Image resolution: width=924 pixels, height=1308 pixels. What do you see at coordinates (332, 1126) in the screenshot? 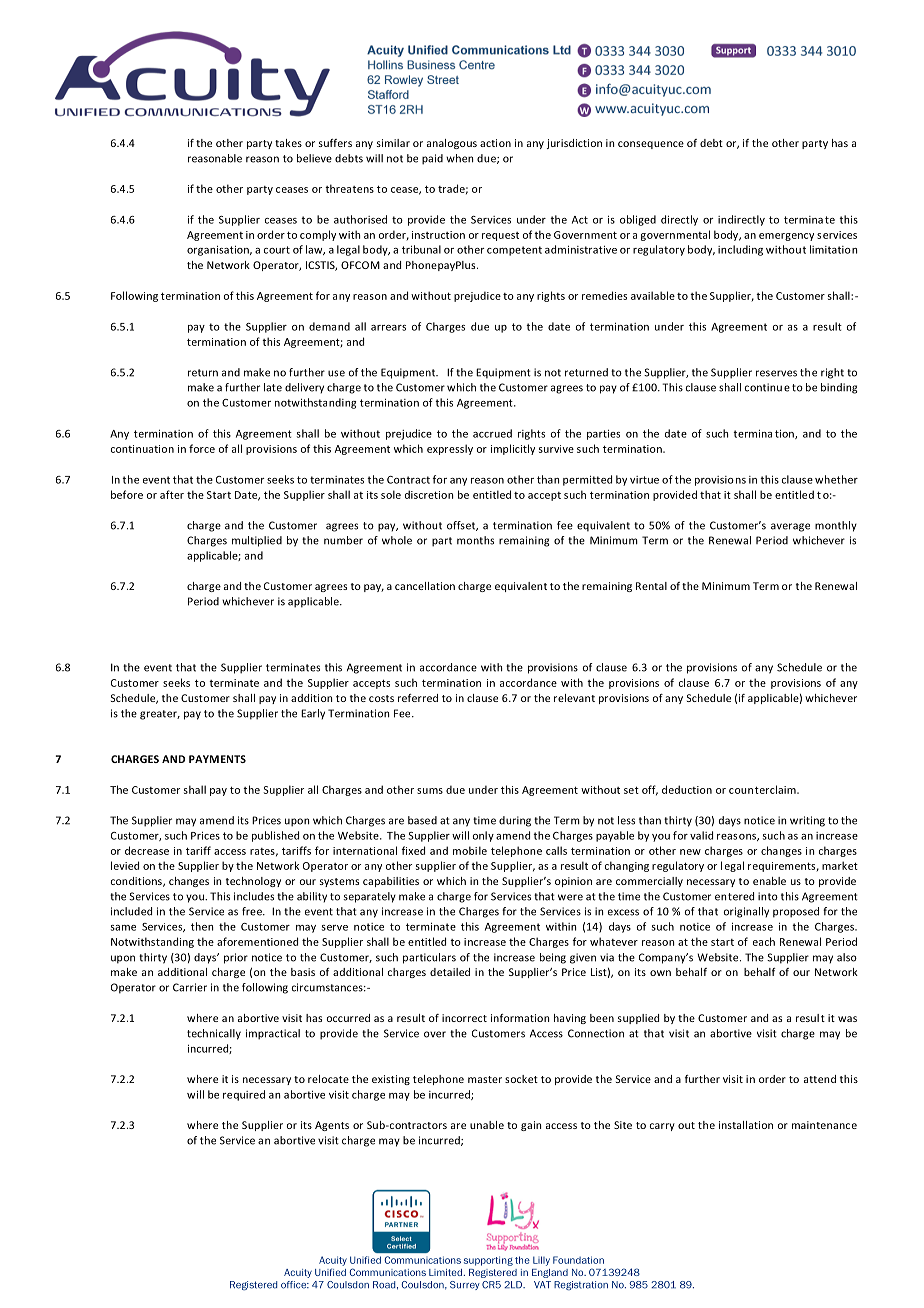
I see `Agents` at bounding box center [332, 1126].
